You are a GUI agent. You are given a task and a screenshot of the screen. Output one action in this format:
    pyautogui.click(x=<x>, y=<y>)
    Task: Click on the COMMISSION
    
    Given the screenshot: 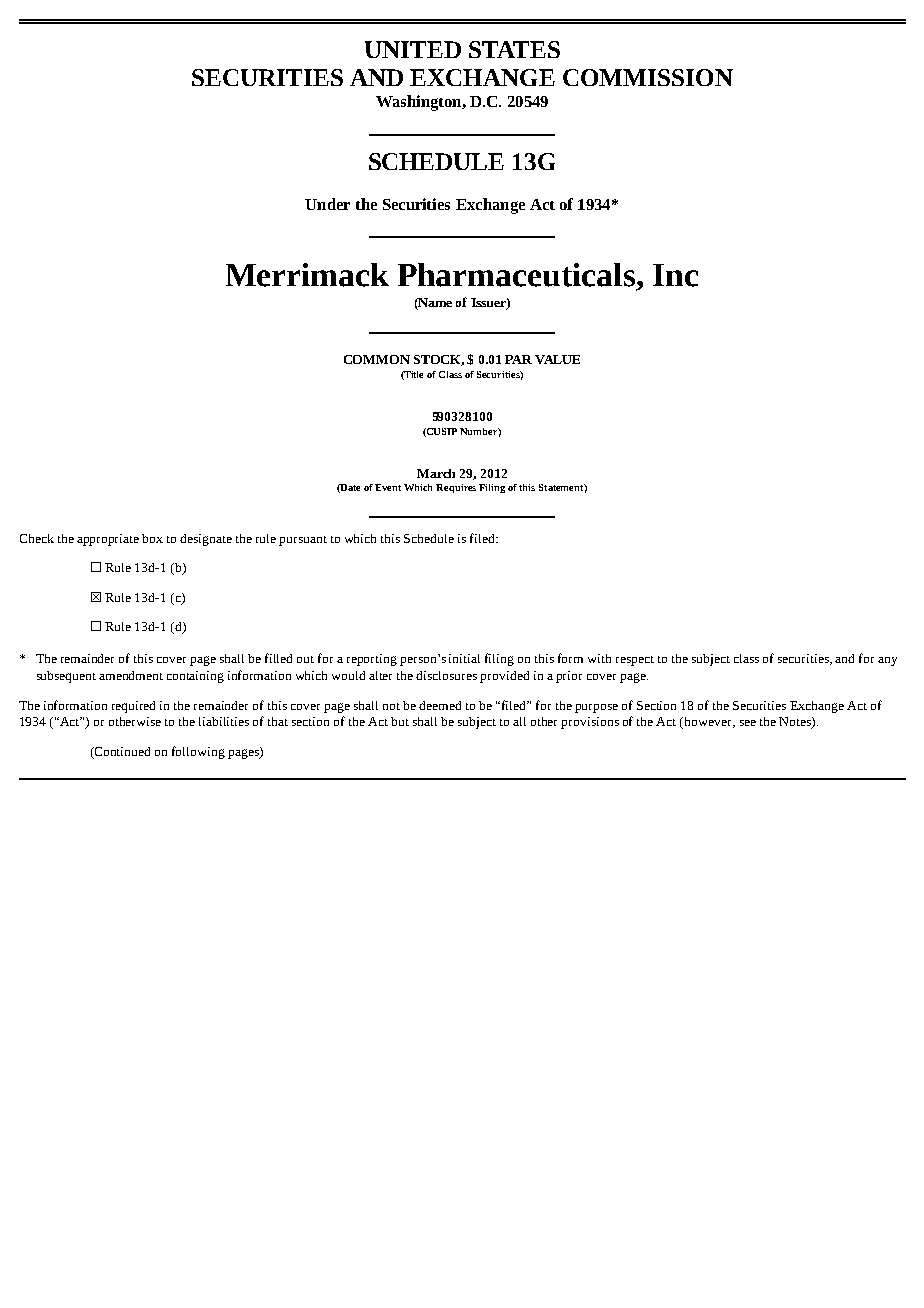 What is the action you would take?
    pyautogui.click(x=648, y=77)
